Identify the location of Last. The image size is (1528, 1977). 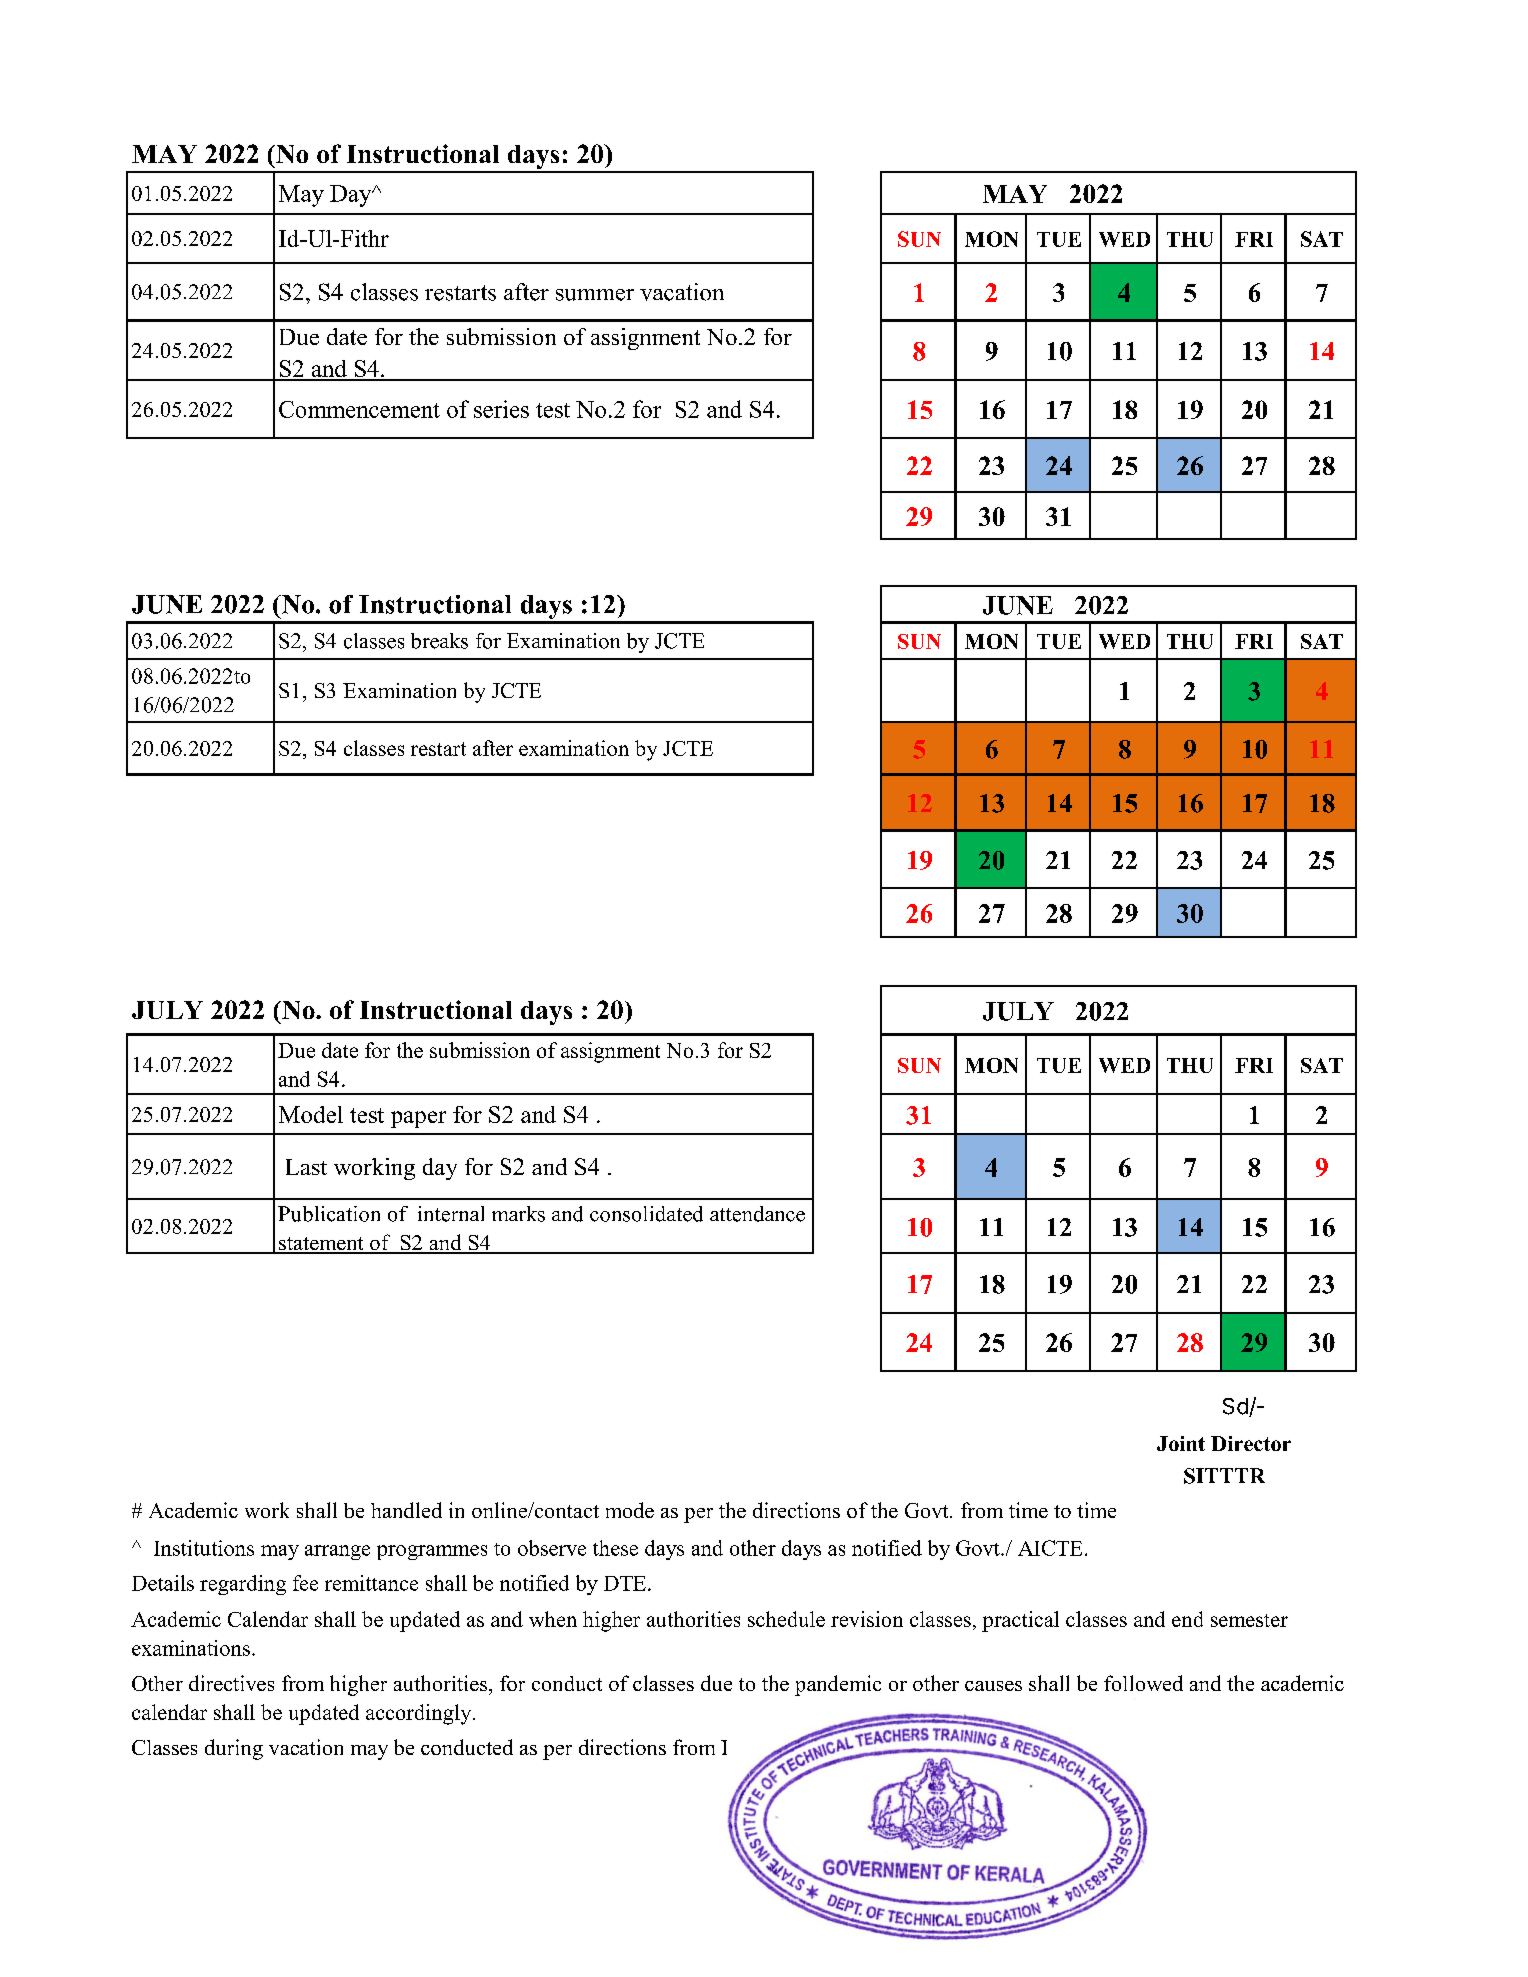
(306, 1167).
